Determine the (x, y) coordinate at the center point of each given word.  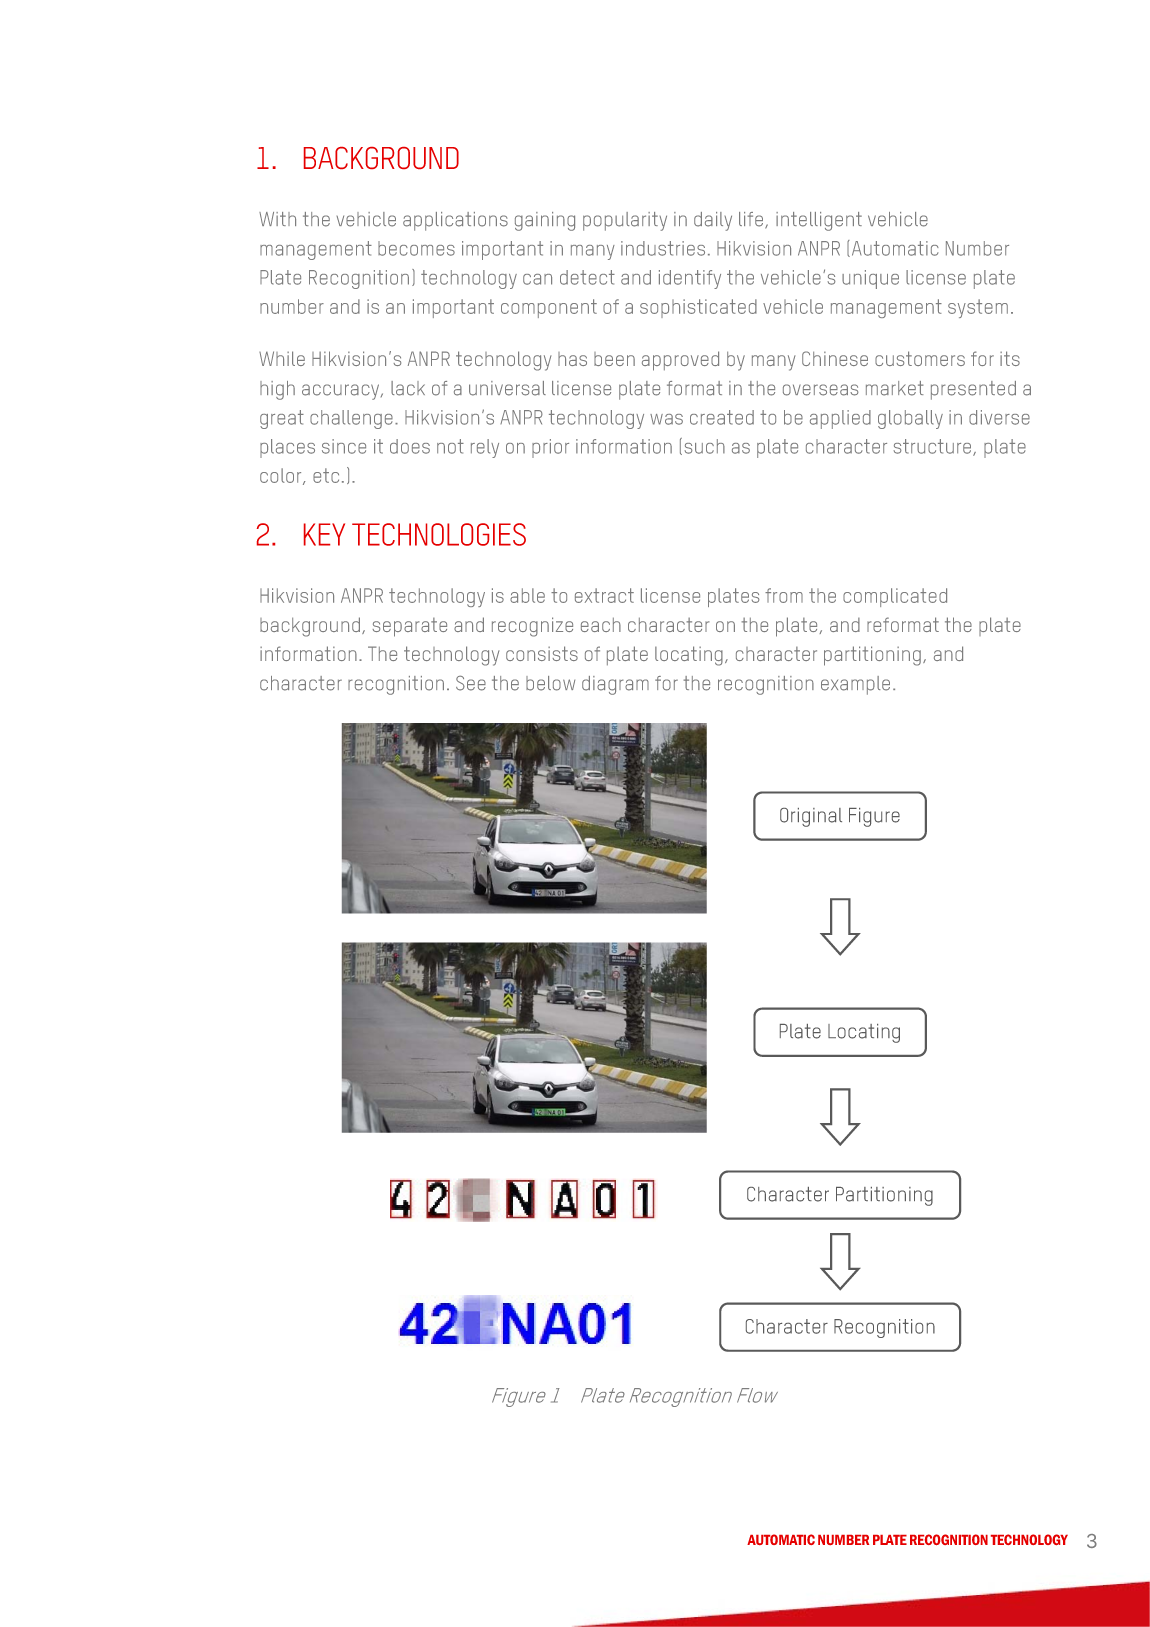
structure (934, 447)
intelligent (819, 221)
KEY (324, 534)
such (705, 446)
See (471, 683)
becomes (416, 248)
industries (663, 248)
